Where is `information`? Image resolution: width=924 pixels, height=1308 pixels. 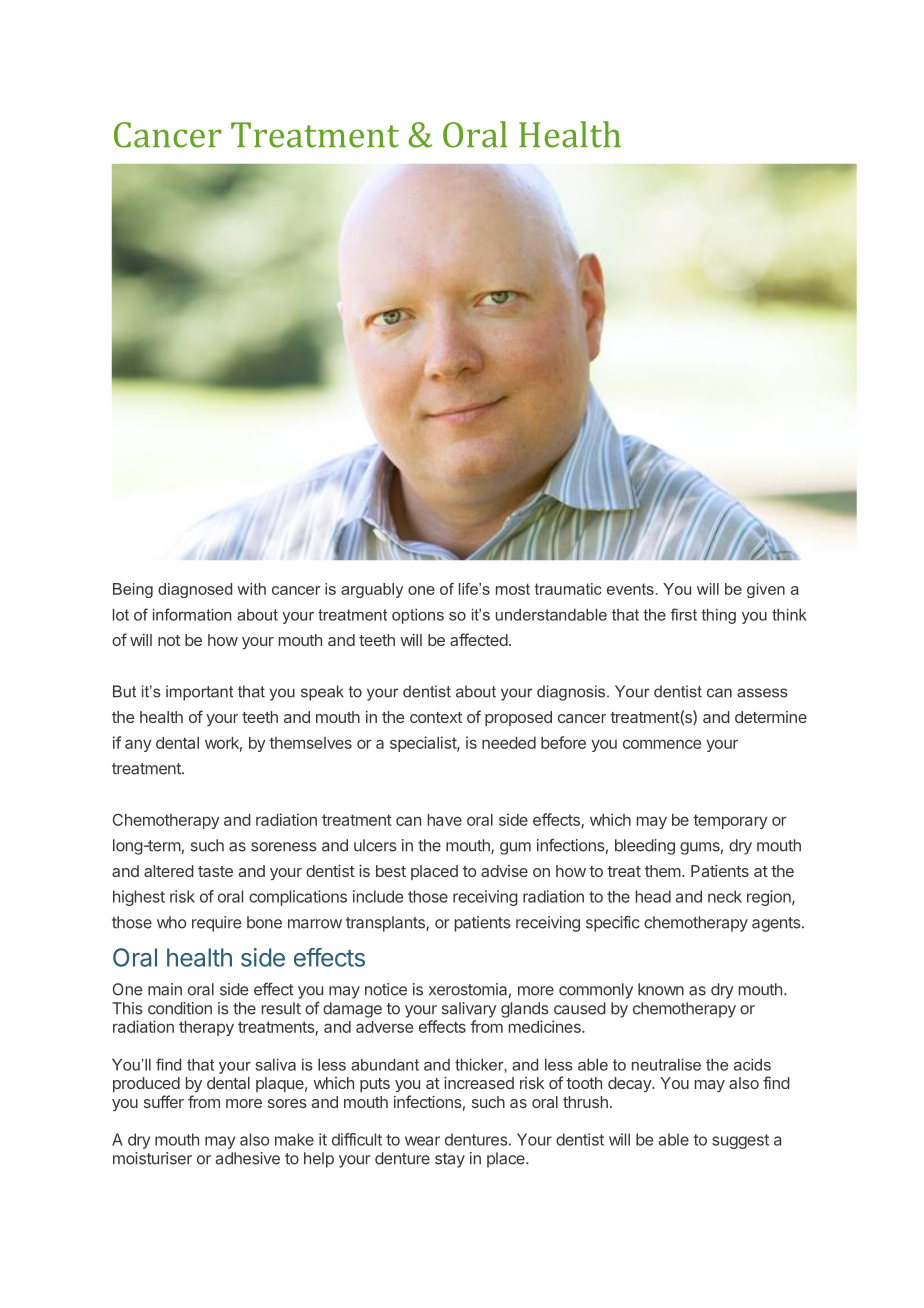
information is located at coordinates (192, 614).
